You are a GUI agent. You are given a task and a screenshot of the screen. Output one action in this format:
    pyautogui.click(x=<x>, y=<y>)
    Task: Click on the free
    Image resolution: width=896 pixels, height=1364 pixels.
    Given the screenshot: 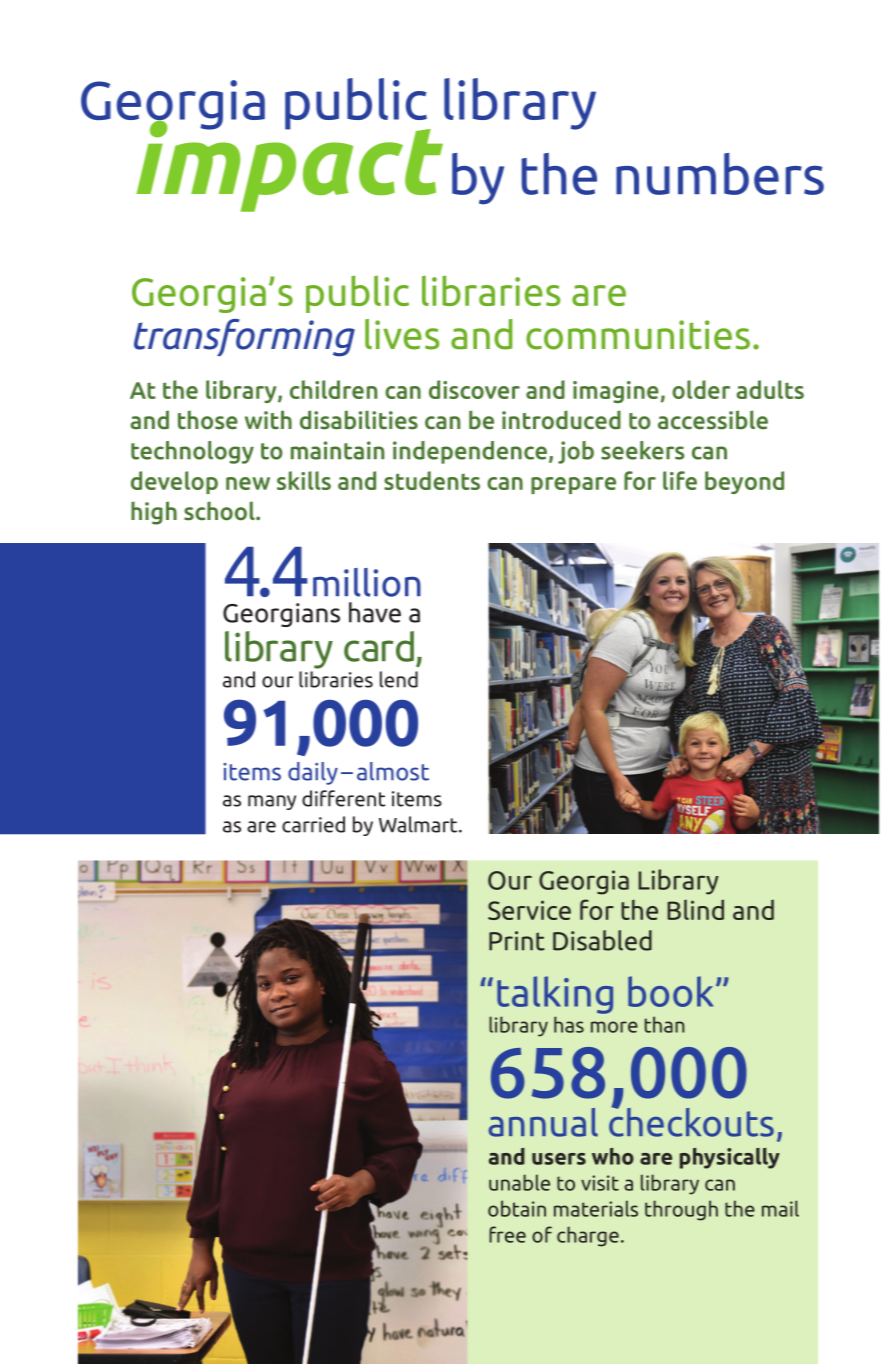 What is the action you would take?
    pyautogui.click(x=507, y=1234)
